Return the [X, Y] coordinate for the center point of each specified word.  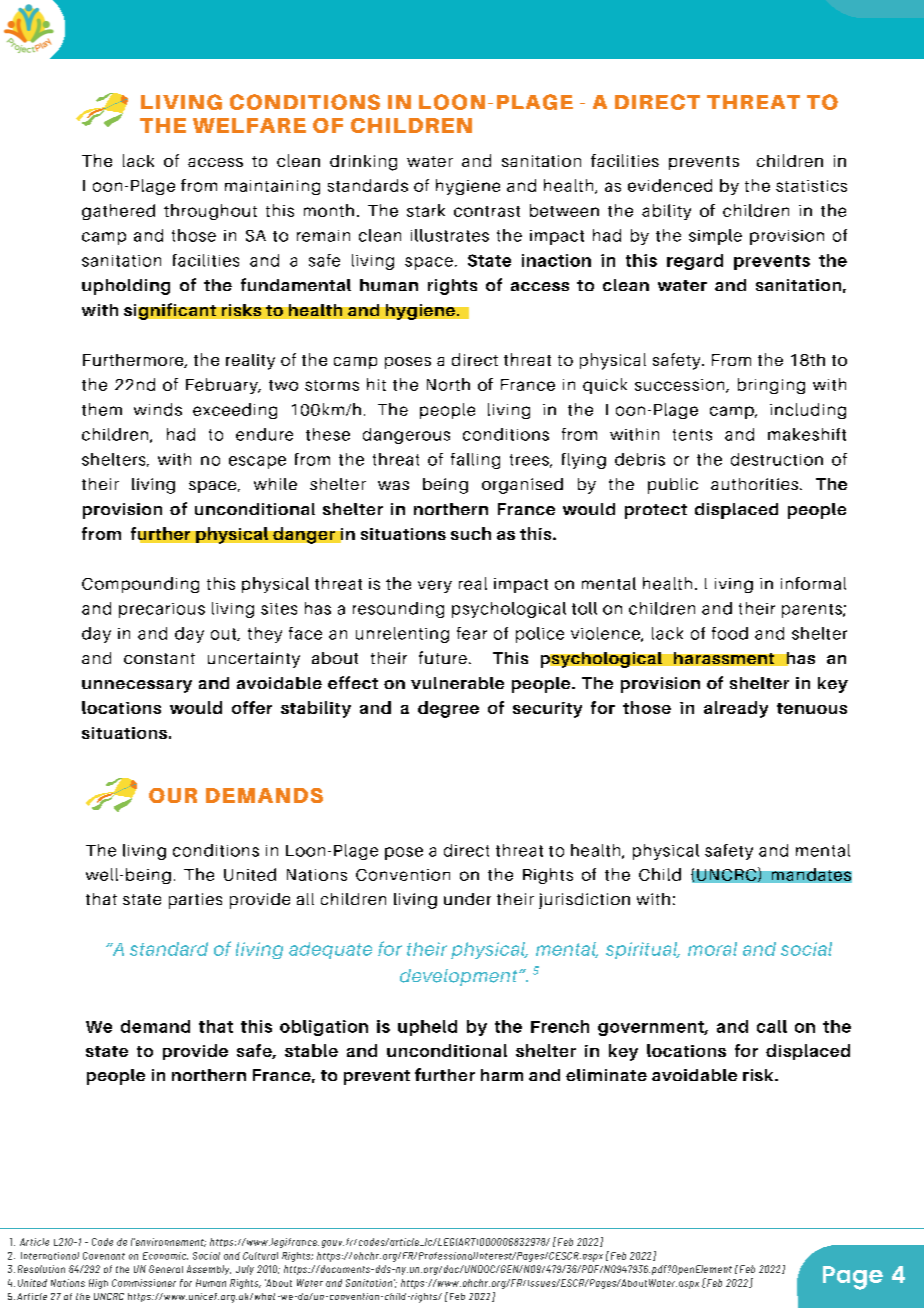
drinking [363, 163]
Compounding [140, 585]
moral [712, 949]
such [471, 533]
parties [195, 901]
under [467, 899]
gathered [118, 212]
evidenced [670, 185]
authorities [754, 484]
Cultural [260, 1256]
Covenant [104, 1256]
